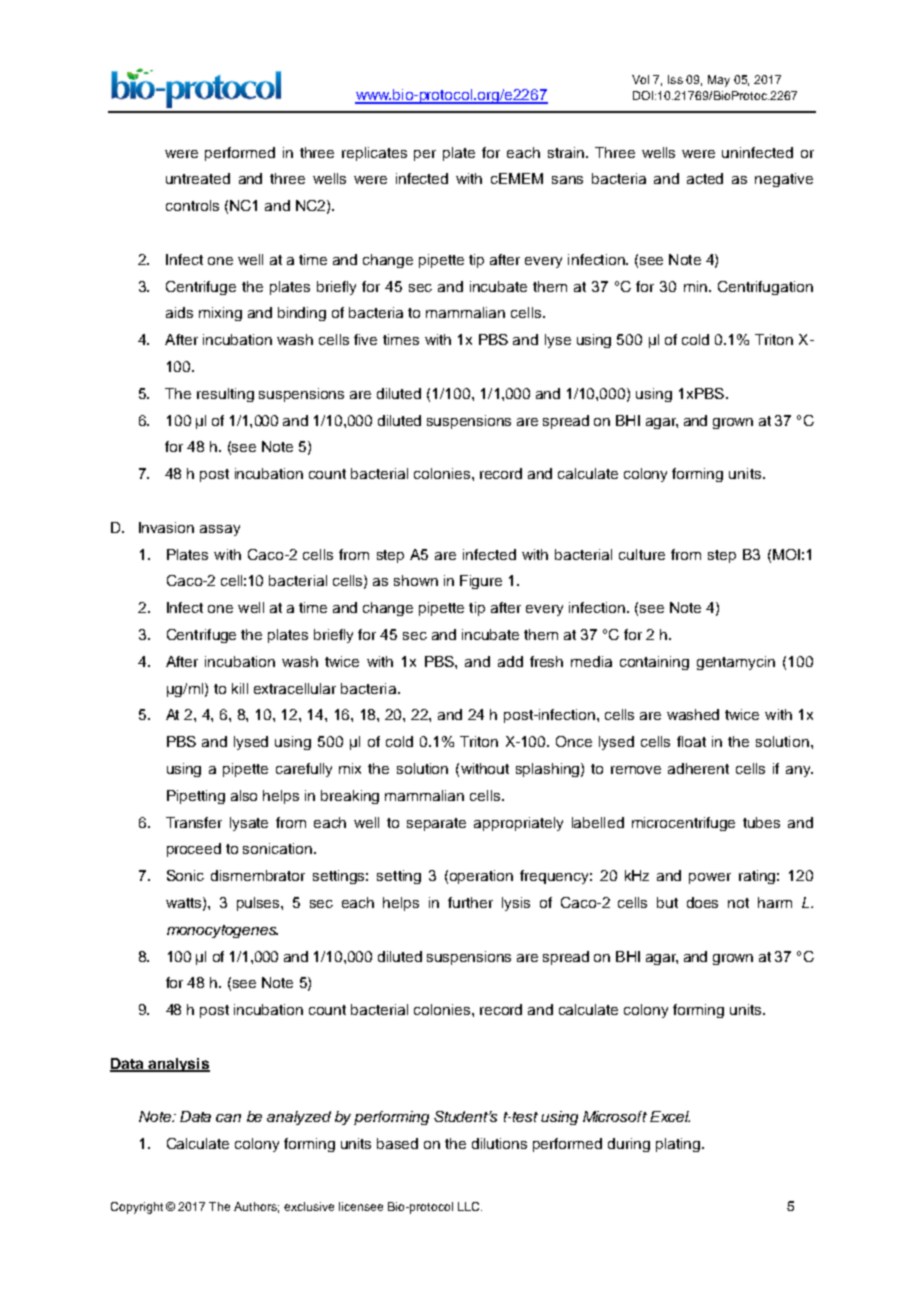 This image has width=924, height=1308. I want to click on untreated, so click(198, 178).
